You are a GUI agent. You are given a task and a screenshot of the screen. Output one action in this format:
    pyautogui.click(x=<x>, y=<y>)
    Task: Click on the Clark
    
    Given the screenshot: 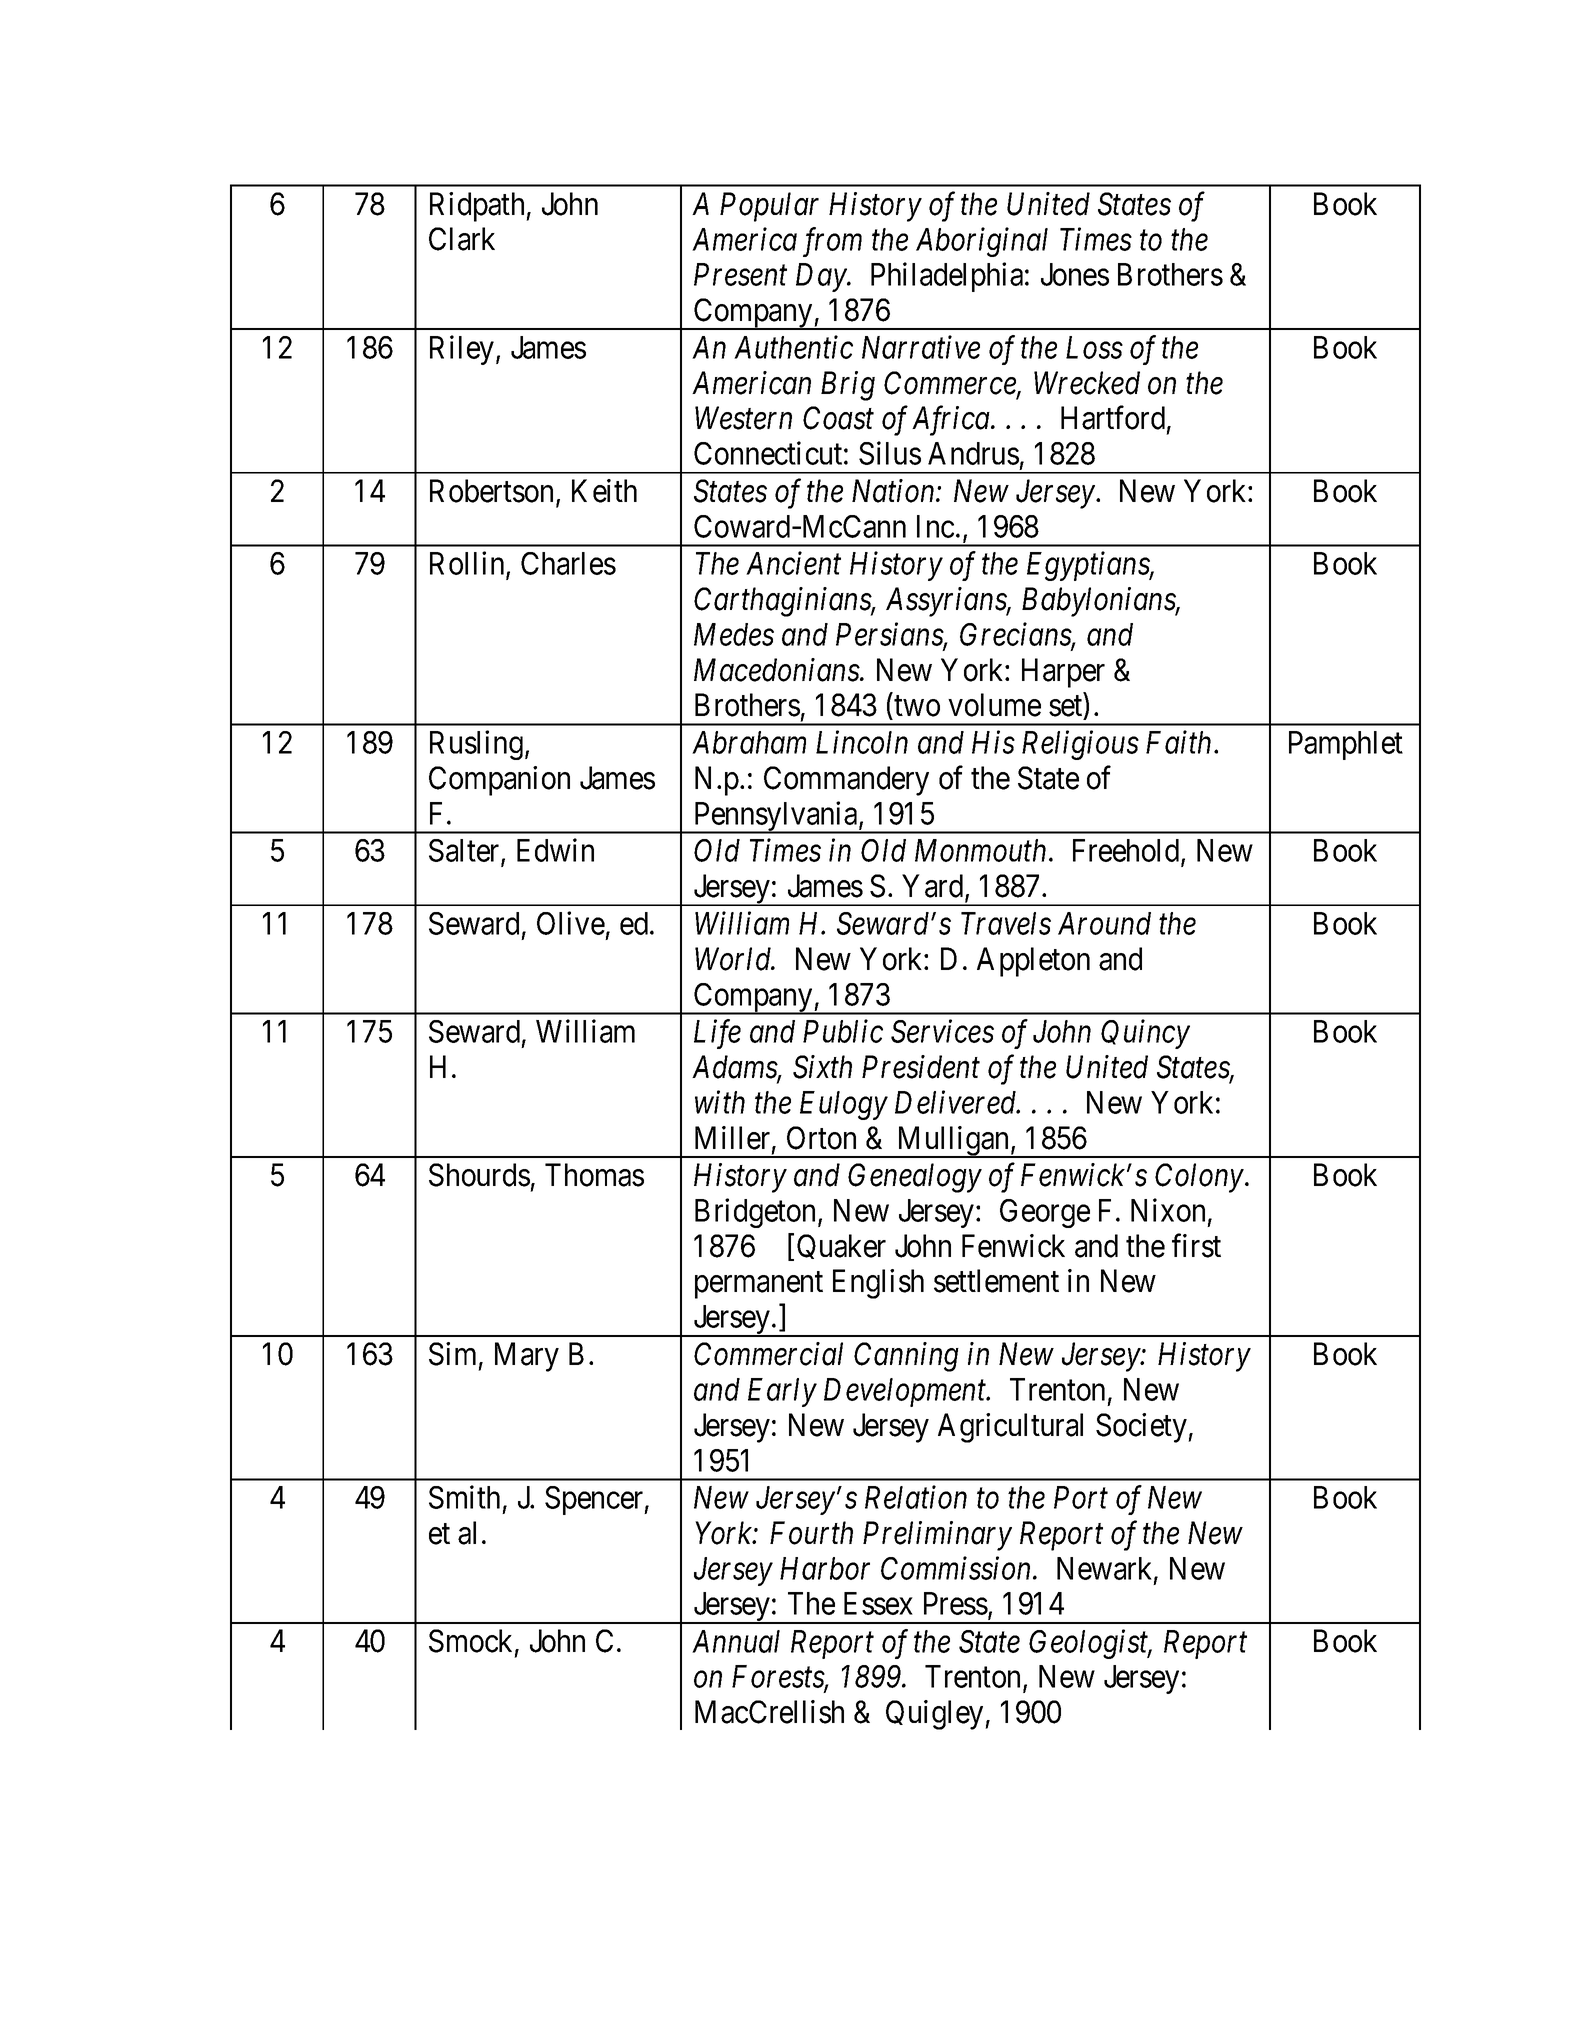 What is the action you would take?
    pyautogui.click(x=462, y=239)
